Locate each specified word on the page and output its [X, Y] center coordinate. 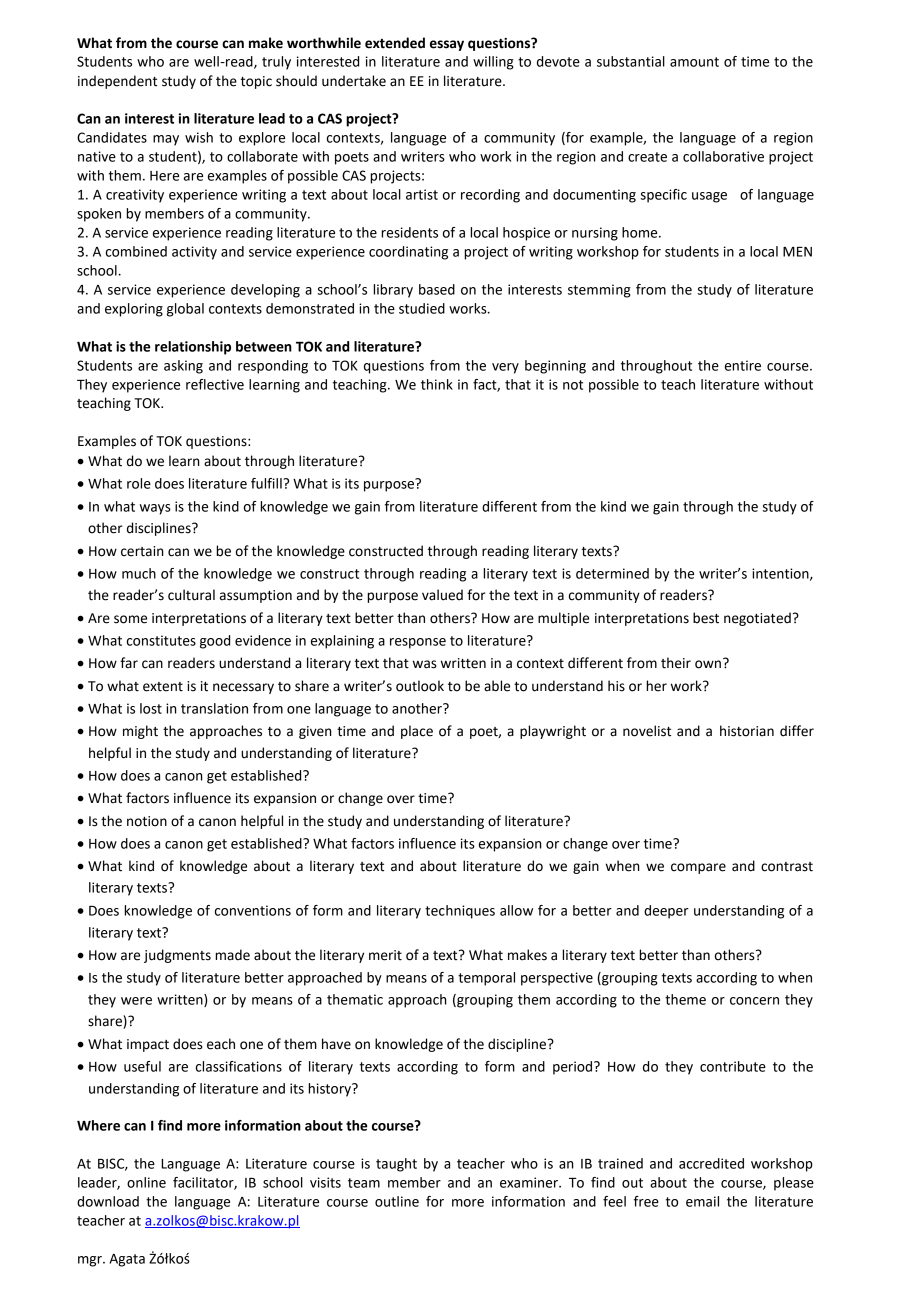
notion [147, 821]
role [139, 483]
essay [447, 45]
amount [694, 62]
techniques [460, 912]
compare [698, 868]
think [437, 384]
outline [397, 1201]
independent [117, 82]
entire [743, 365]
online [146, 1182]
